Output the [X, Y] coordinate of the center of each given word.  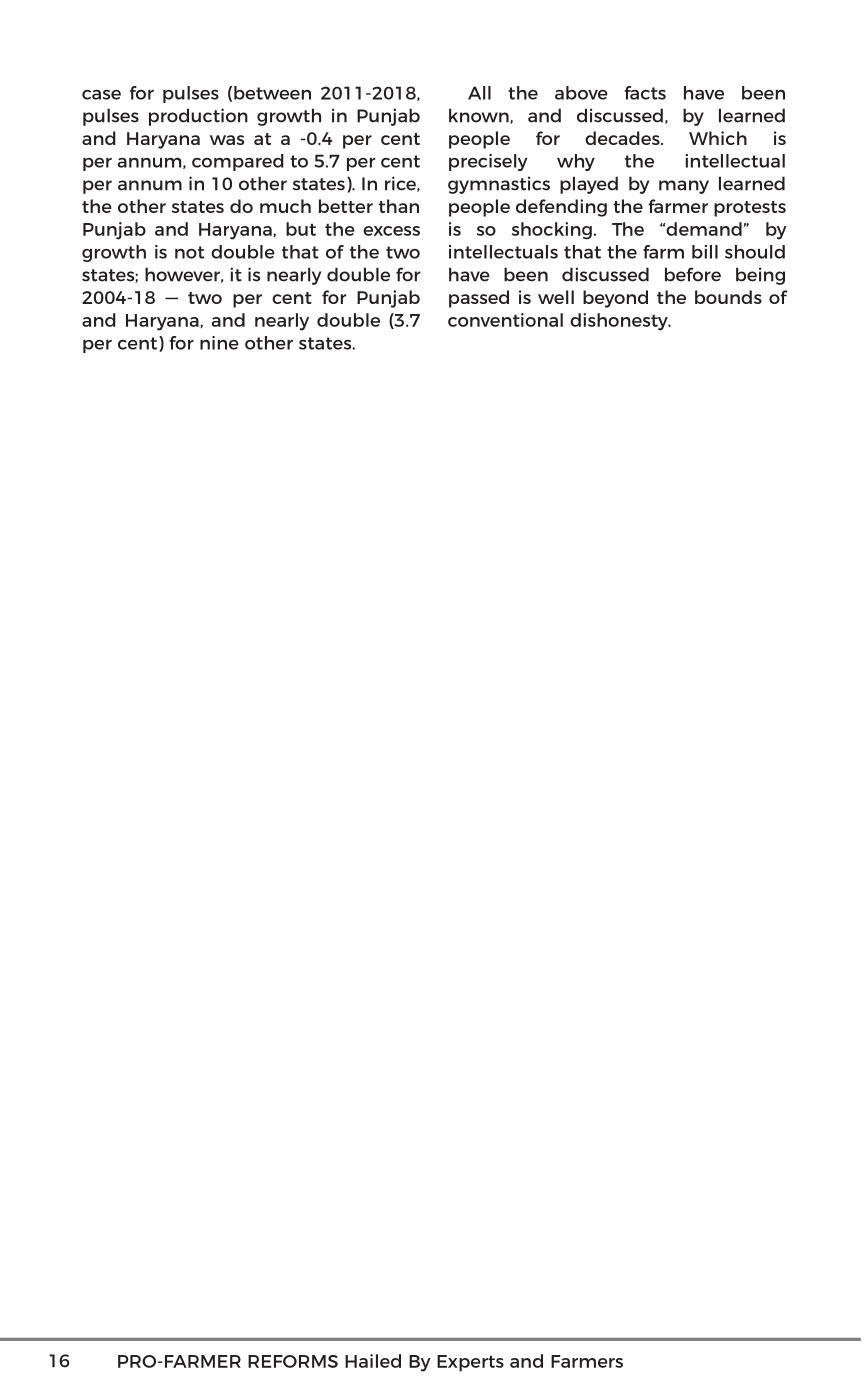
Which [718, 138]
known [480, 116]
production [198, 117]
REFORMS [293, 1361]
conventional [505, 320]
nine [219, 343]
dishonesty [620, 322]
